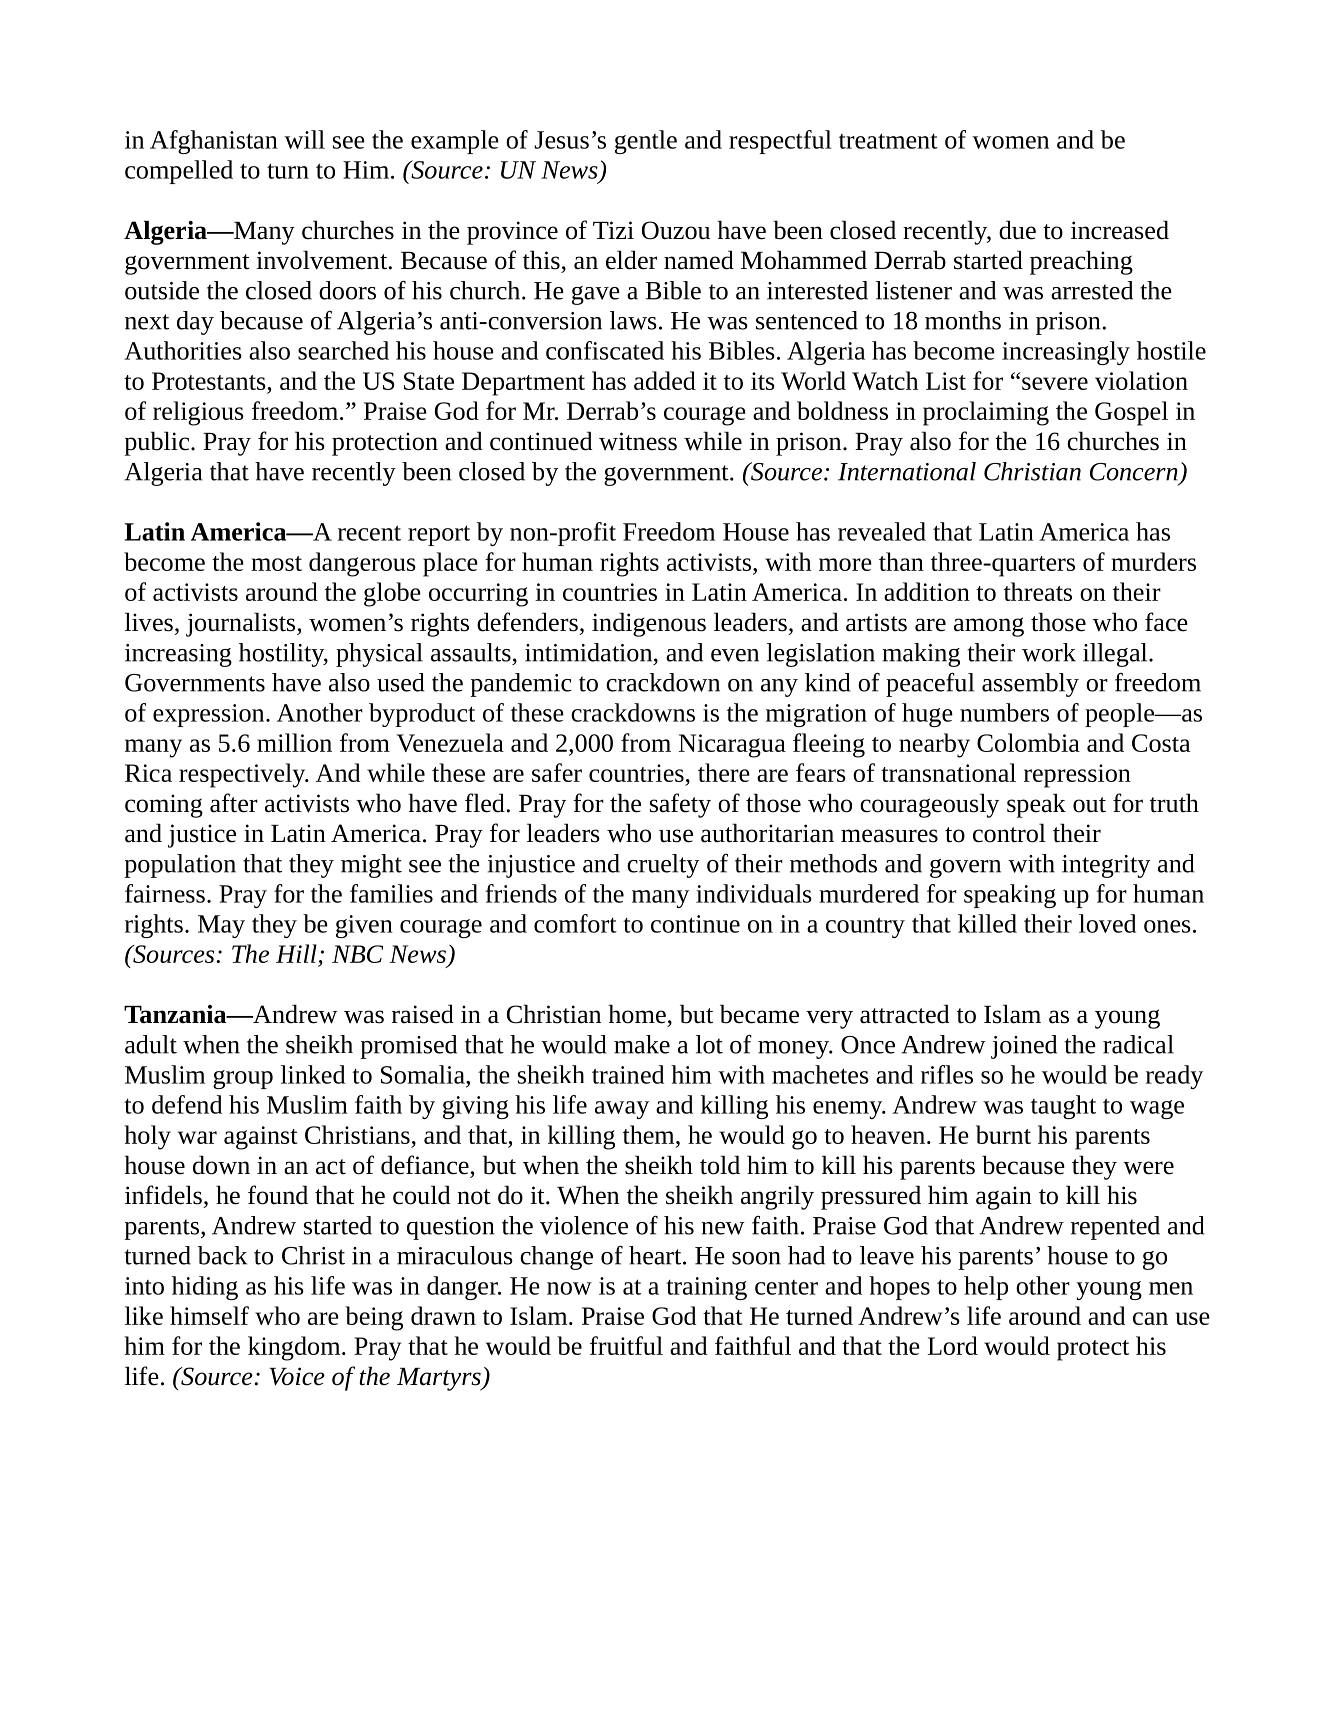  Describe the element at coordinates (296, 953) in the screenshot. I see `Hill` at that location.
